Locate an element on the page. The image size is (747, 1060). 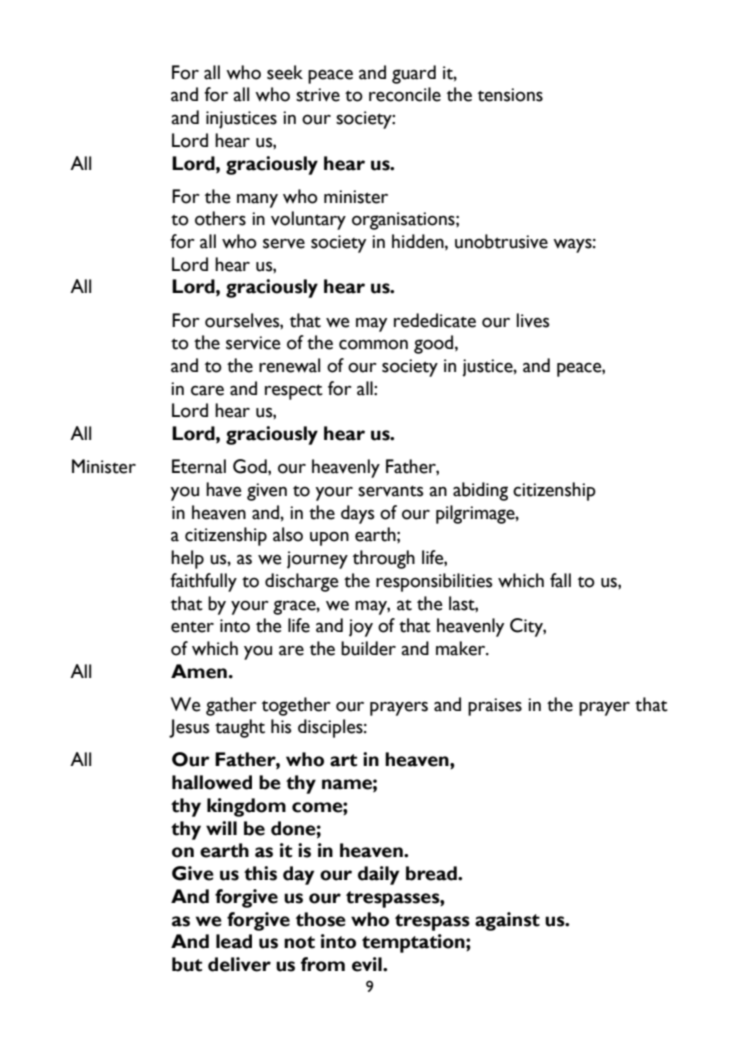
against is located at coordinates (507, 921).
